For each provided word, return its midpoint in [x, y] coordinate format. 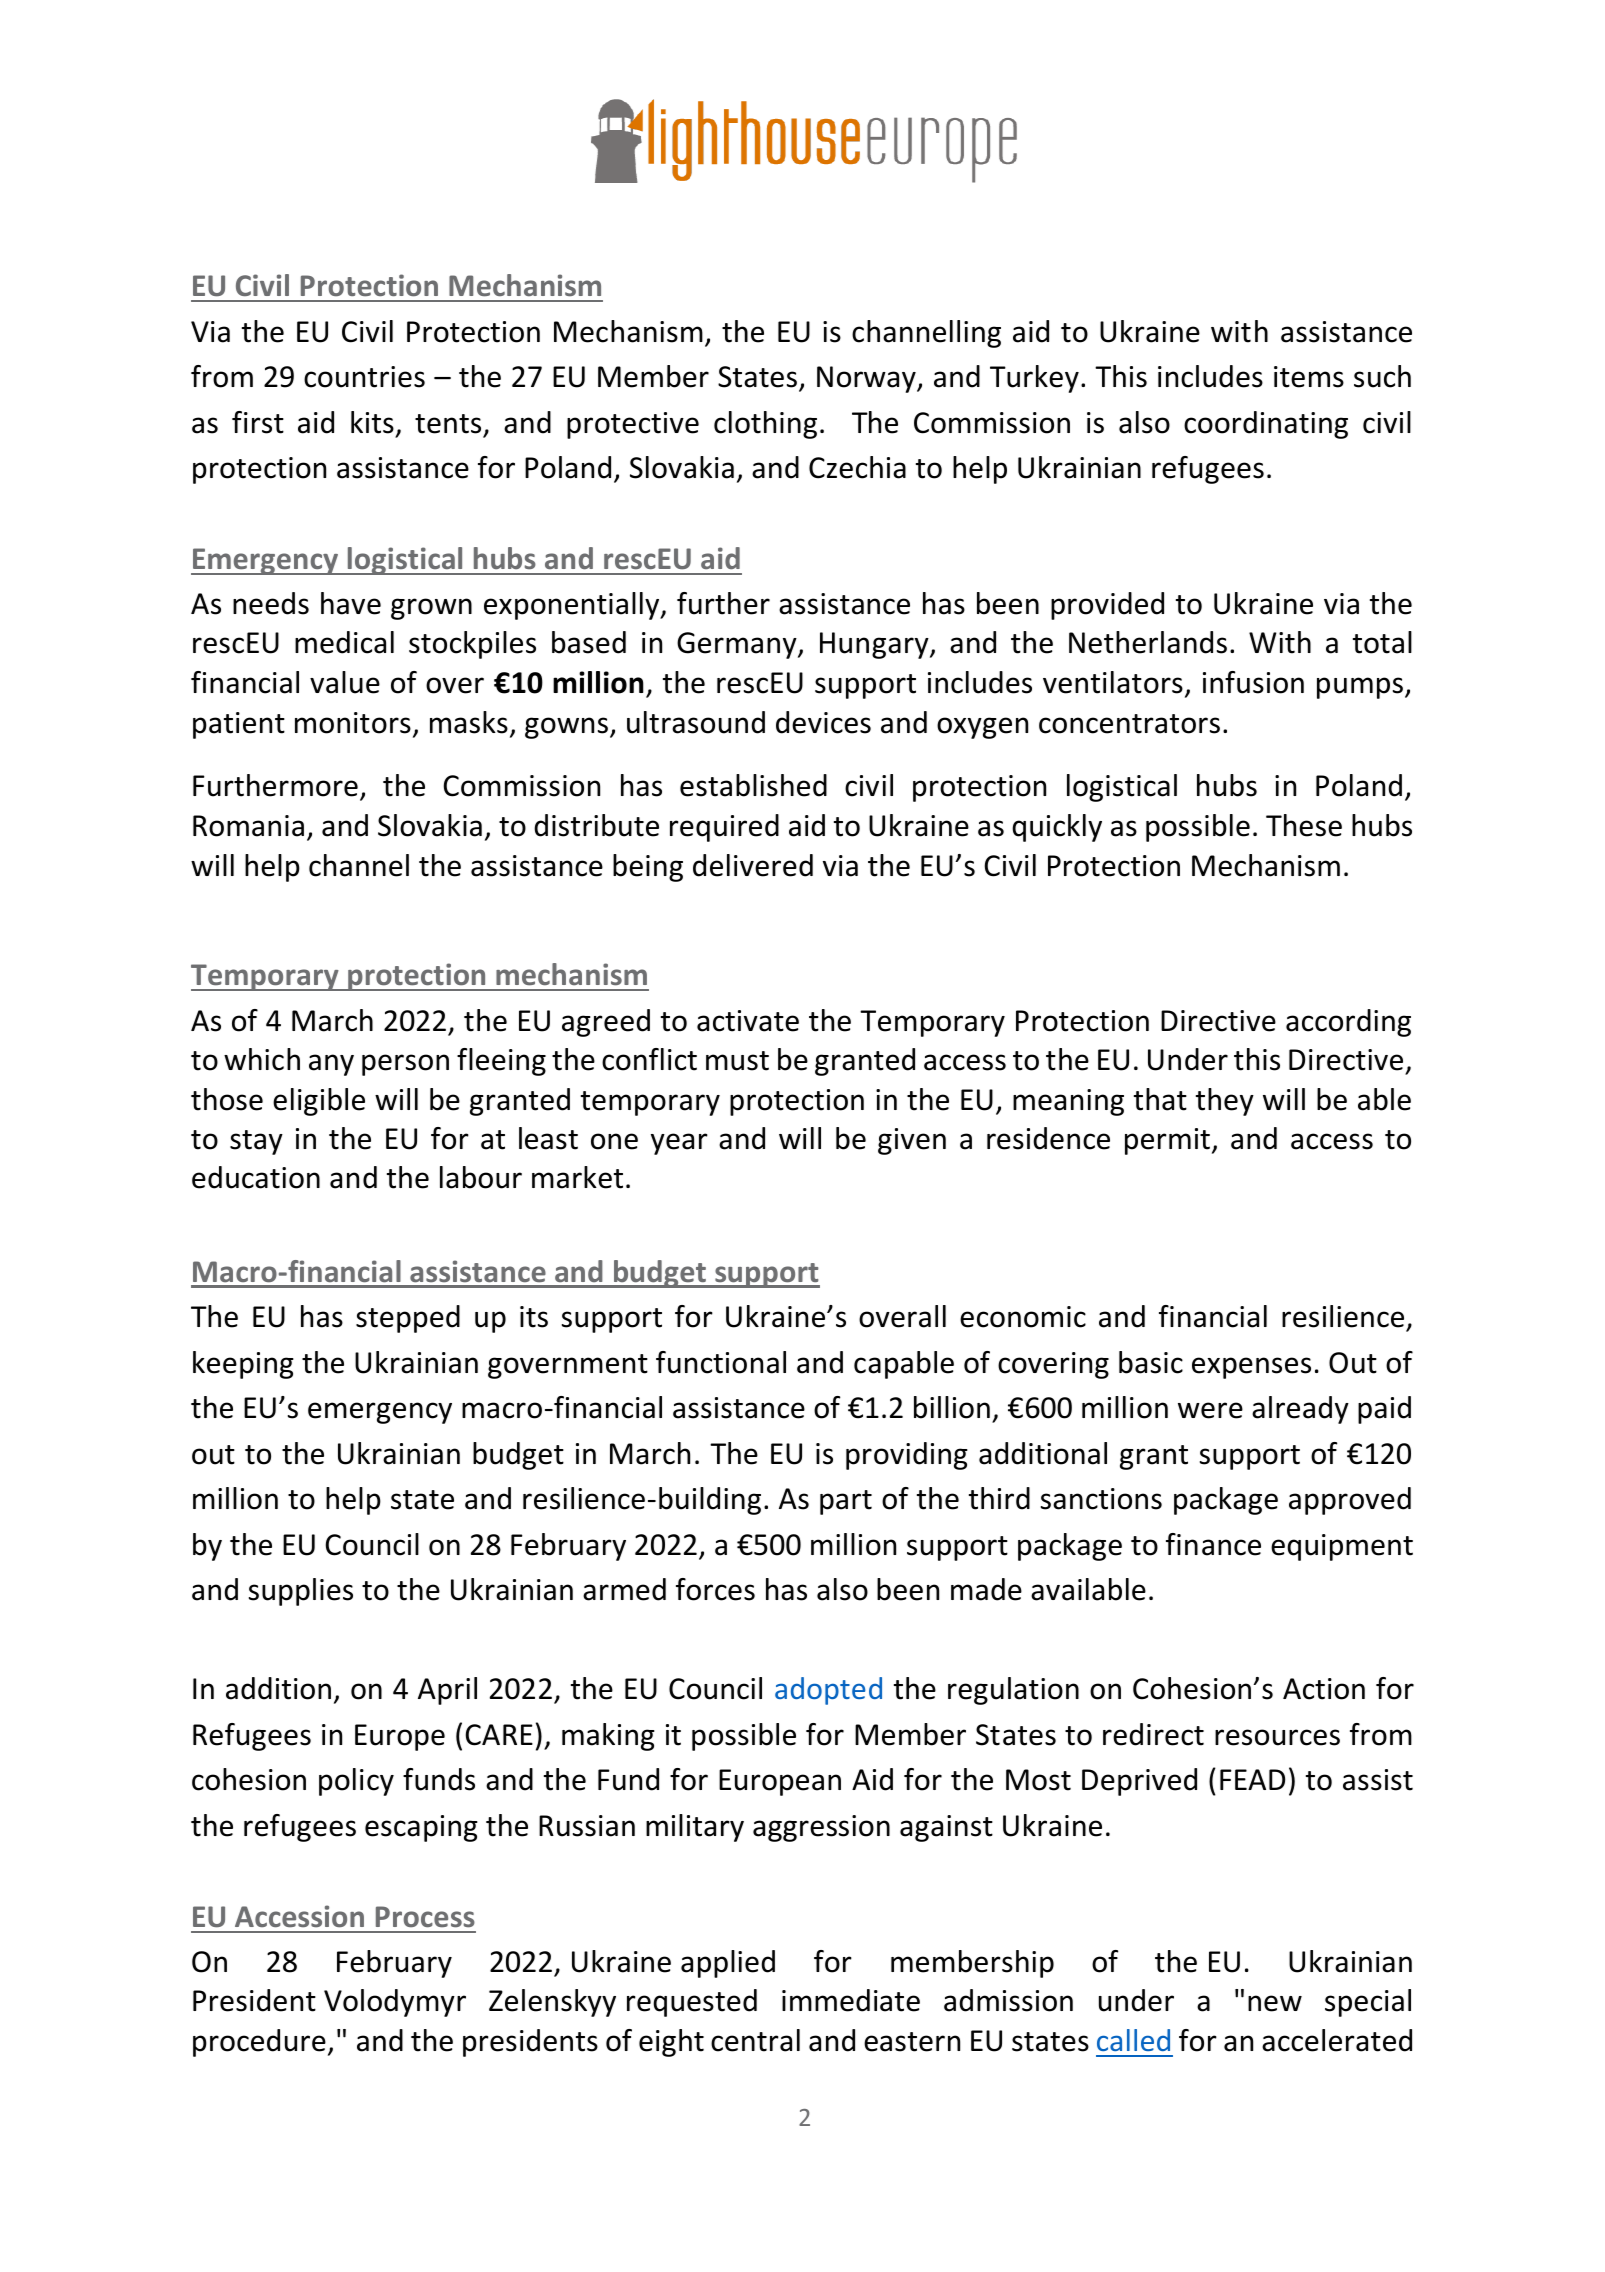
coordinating [1266, 425]
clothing [765, 425]
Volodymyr [395, 2003]
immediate [851, 2000]
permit [1167, 1141]
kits [372, 422]
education [256, 1177]
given [912, 1141]
